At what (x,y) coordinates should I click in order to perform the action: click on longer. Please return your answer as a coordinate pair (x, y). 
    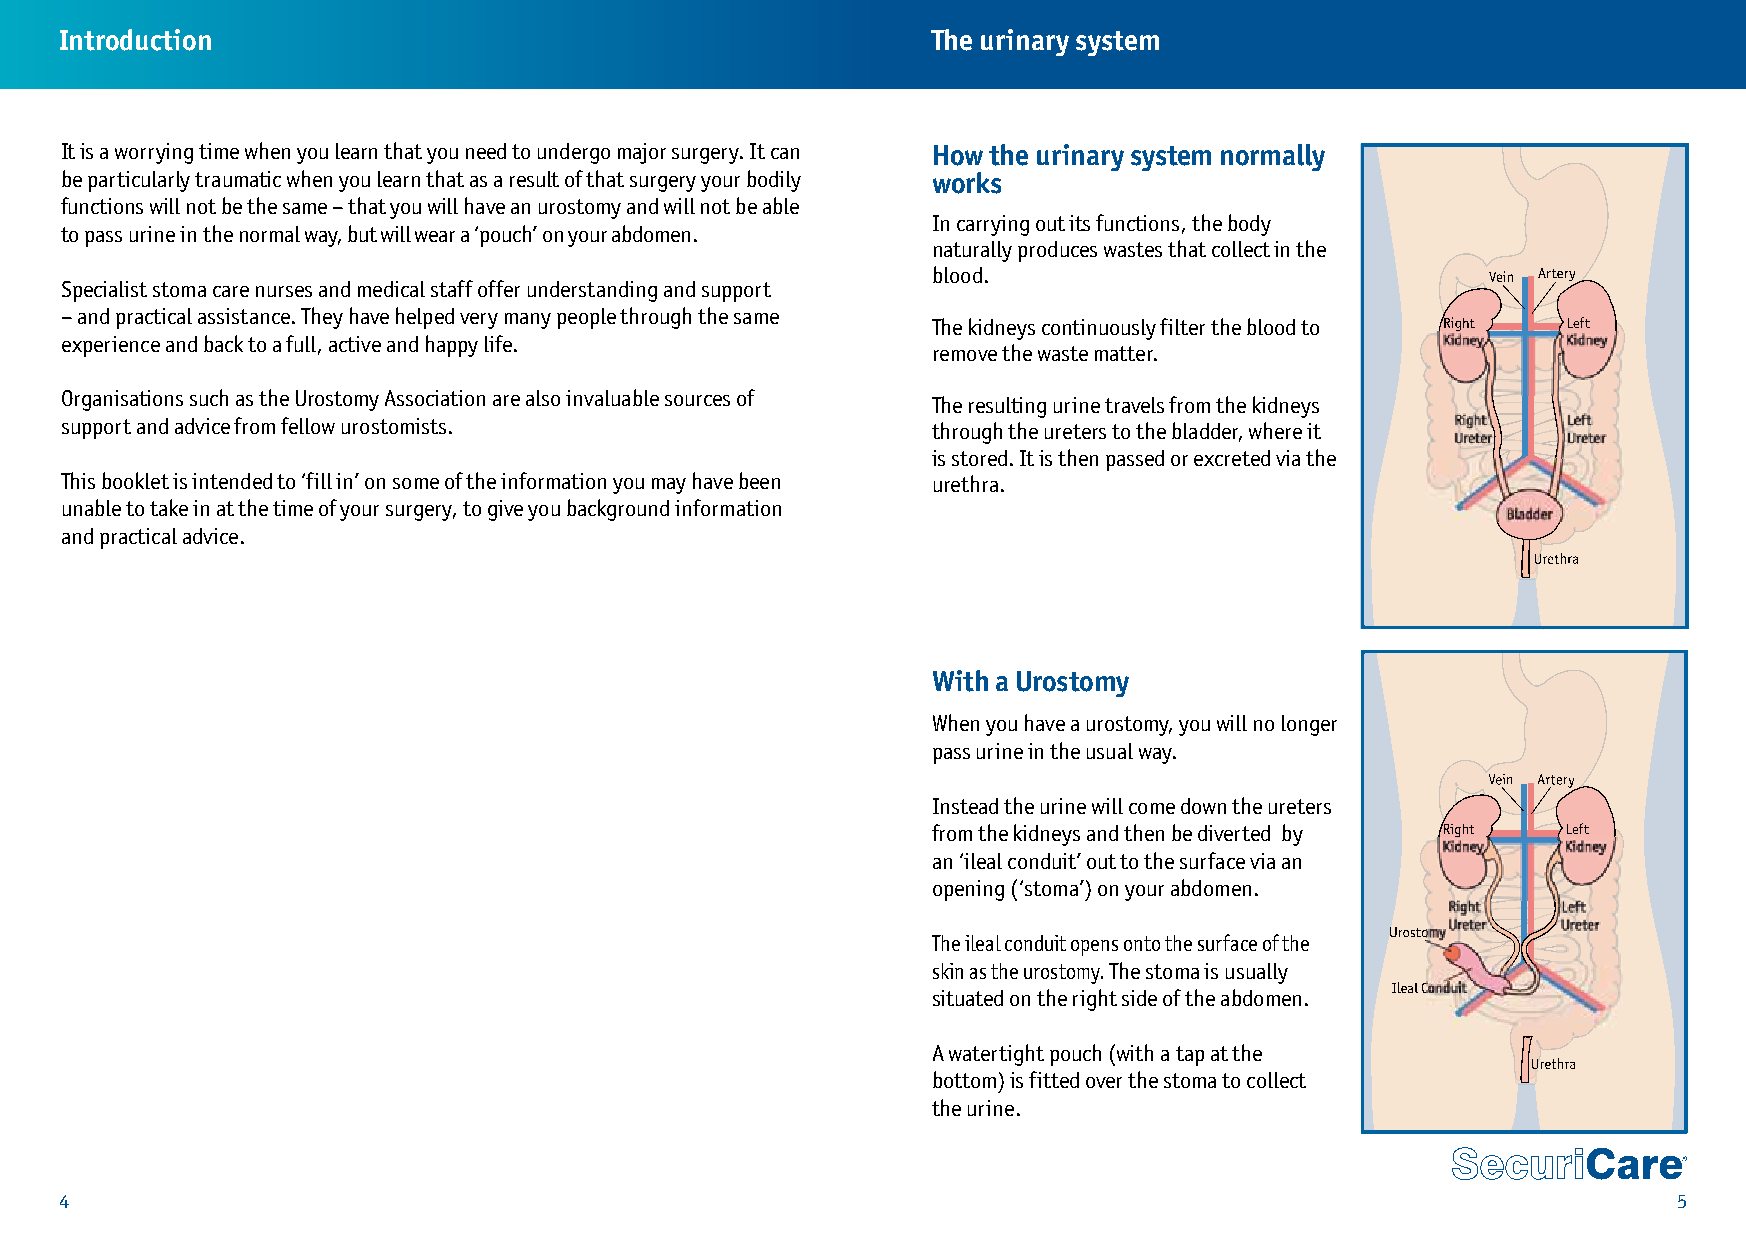
    Looking at the image, I should click on (1309, 725).
